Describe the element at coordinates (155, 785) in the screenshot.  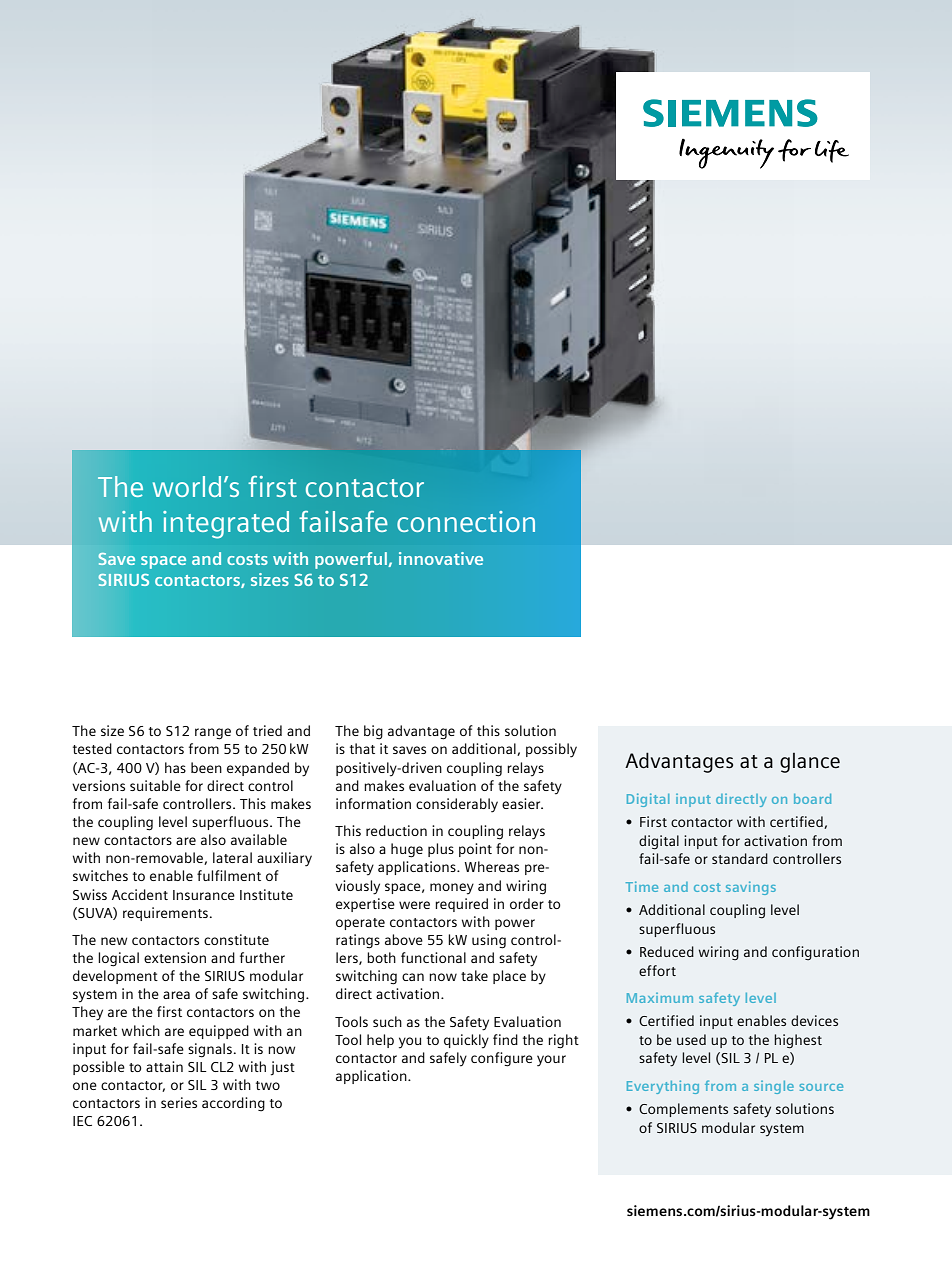
I see `suitable` at that location.
